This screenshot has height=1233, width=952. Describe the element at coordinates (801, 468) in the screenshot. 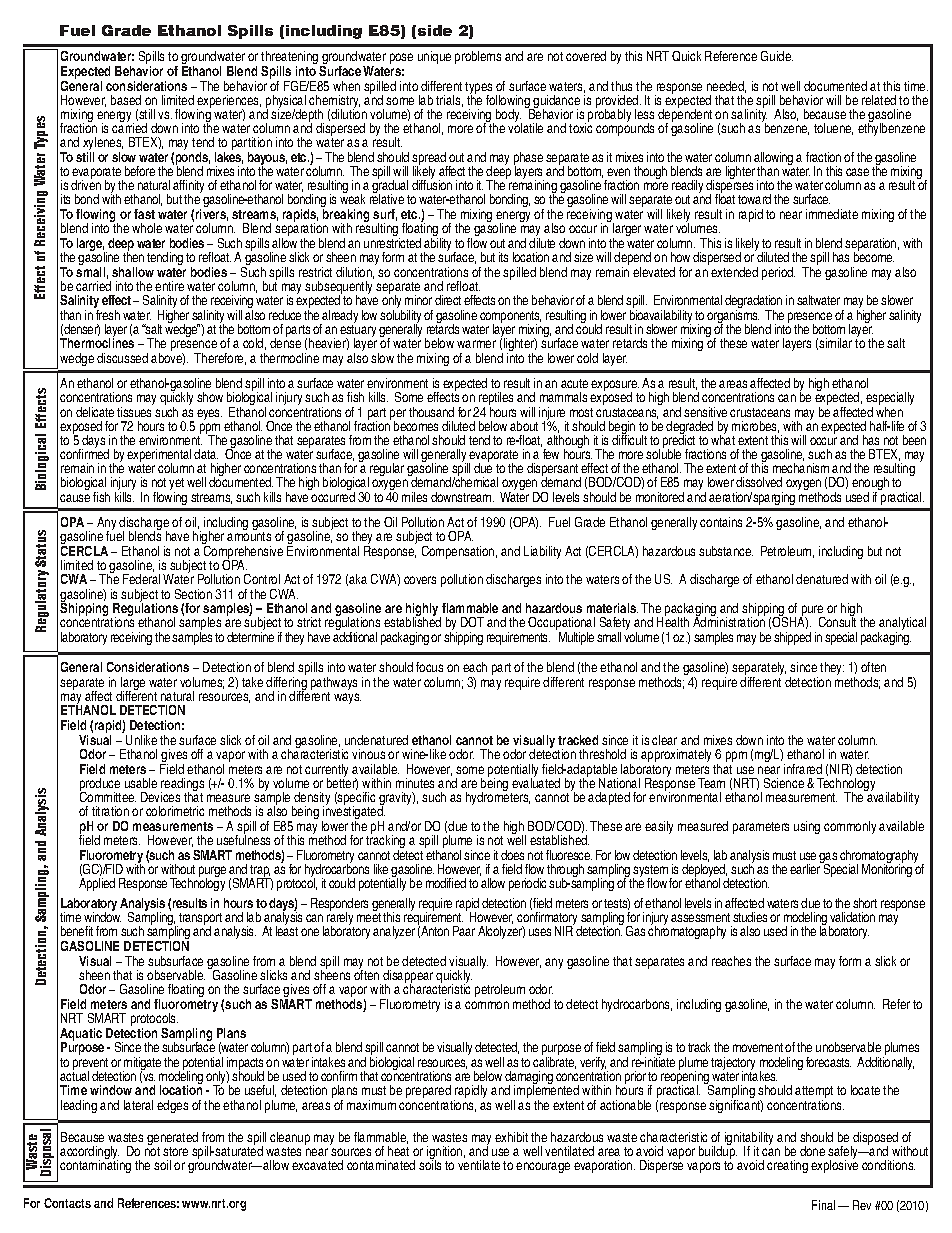

I see `mechanism` at that location.
